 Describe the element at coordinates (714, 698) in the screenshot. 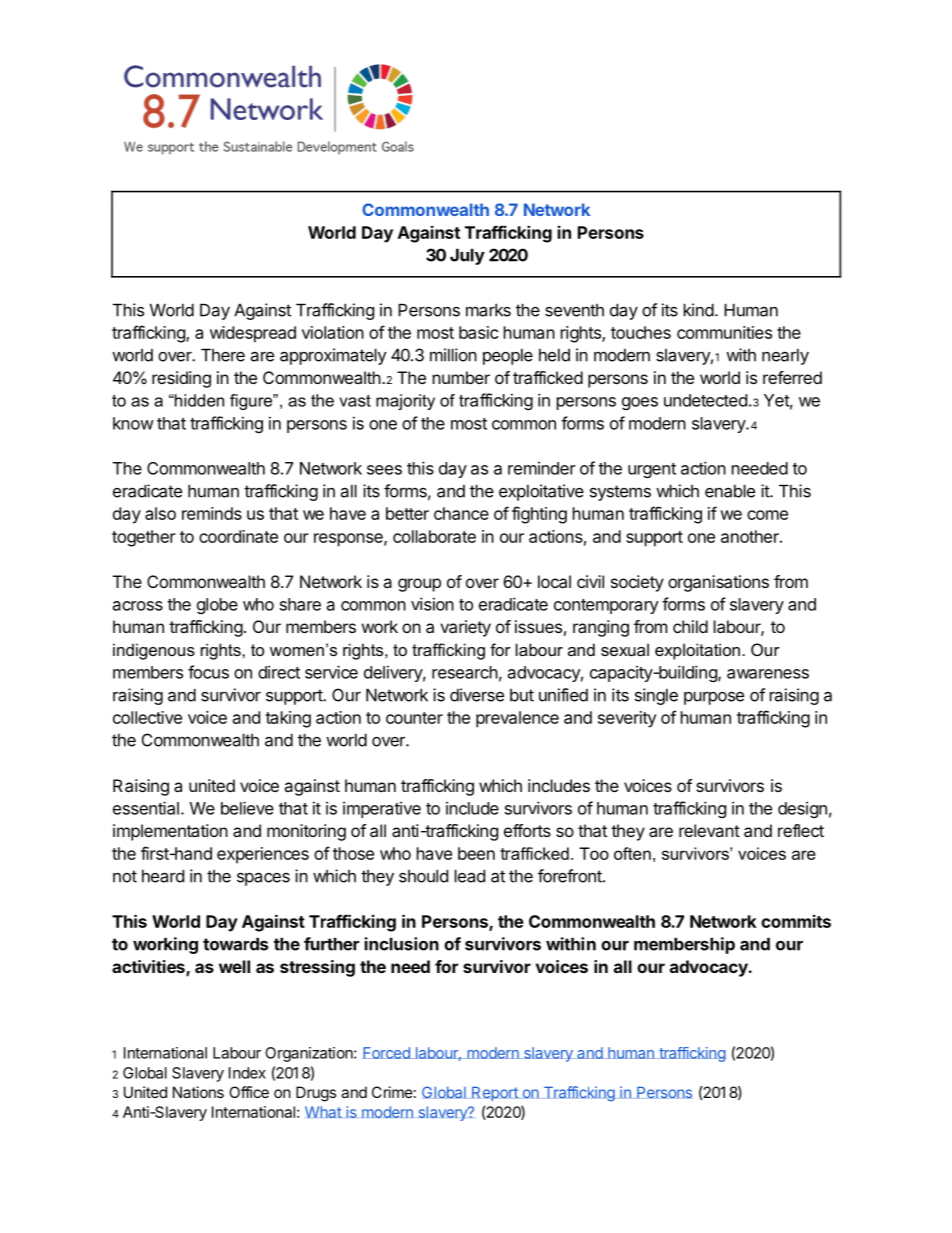

I see `purpose` at that location.
